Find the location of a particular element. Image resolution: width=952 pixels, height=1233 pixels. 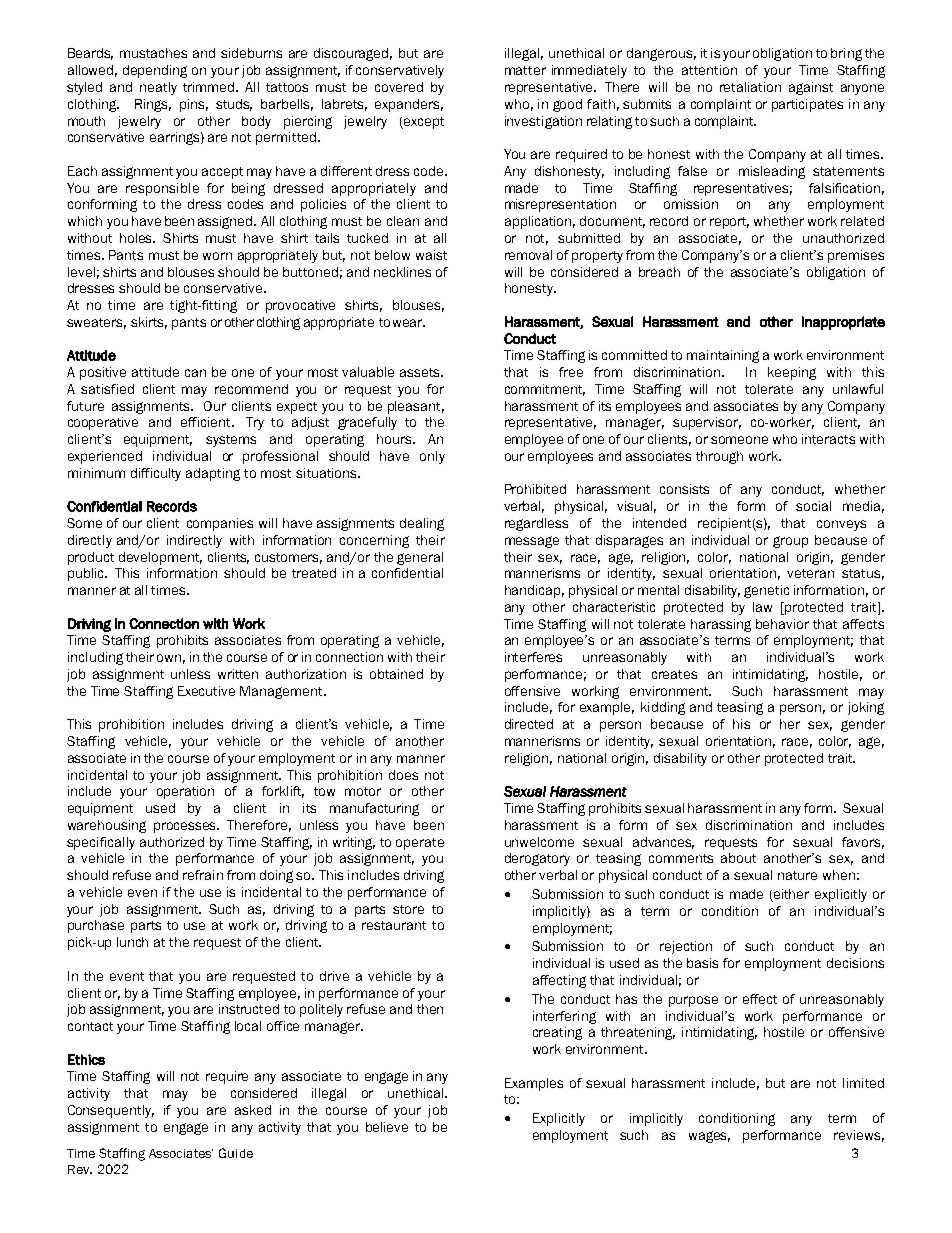

believe is located at coordinates (387, 1127).
